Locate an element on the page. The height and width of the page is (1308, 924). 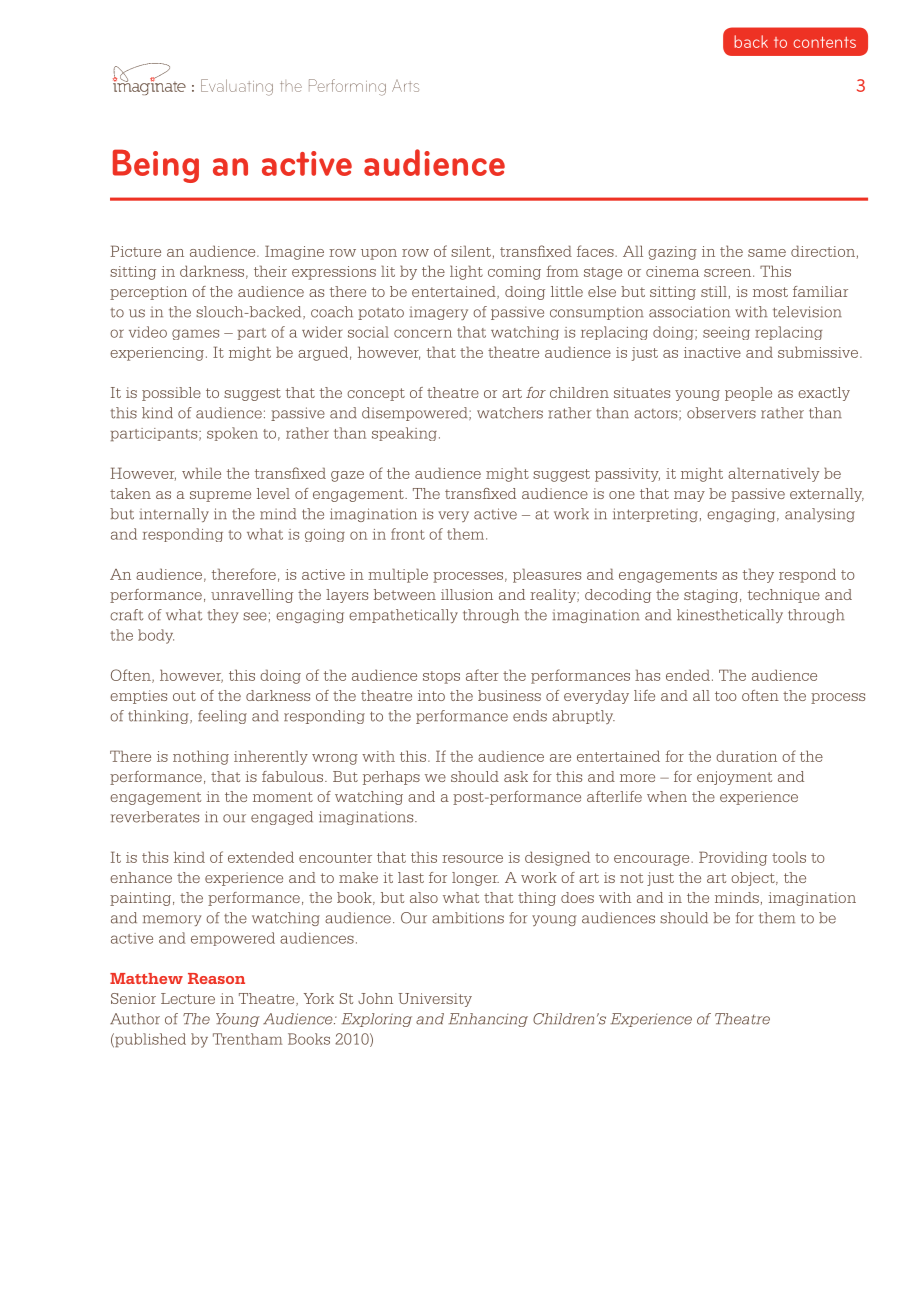
Reason is located at coordinates (216, 978).
